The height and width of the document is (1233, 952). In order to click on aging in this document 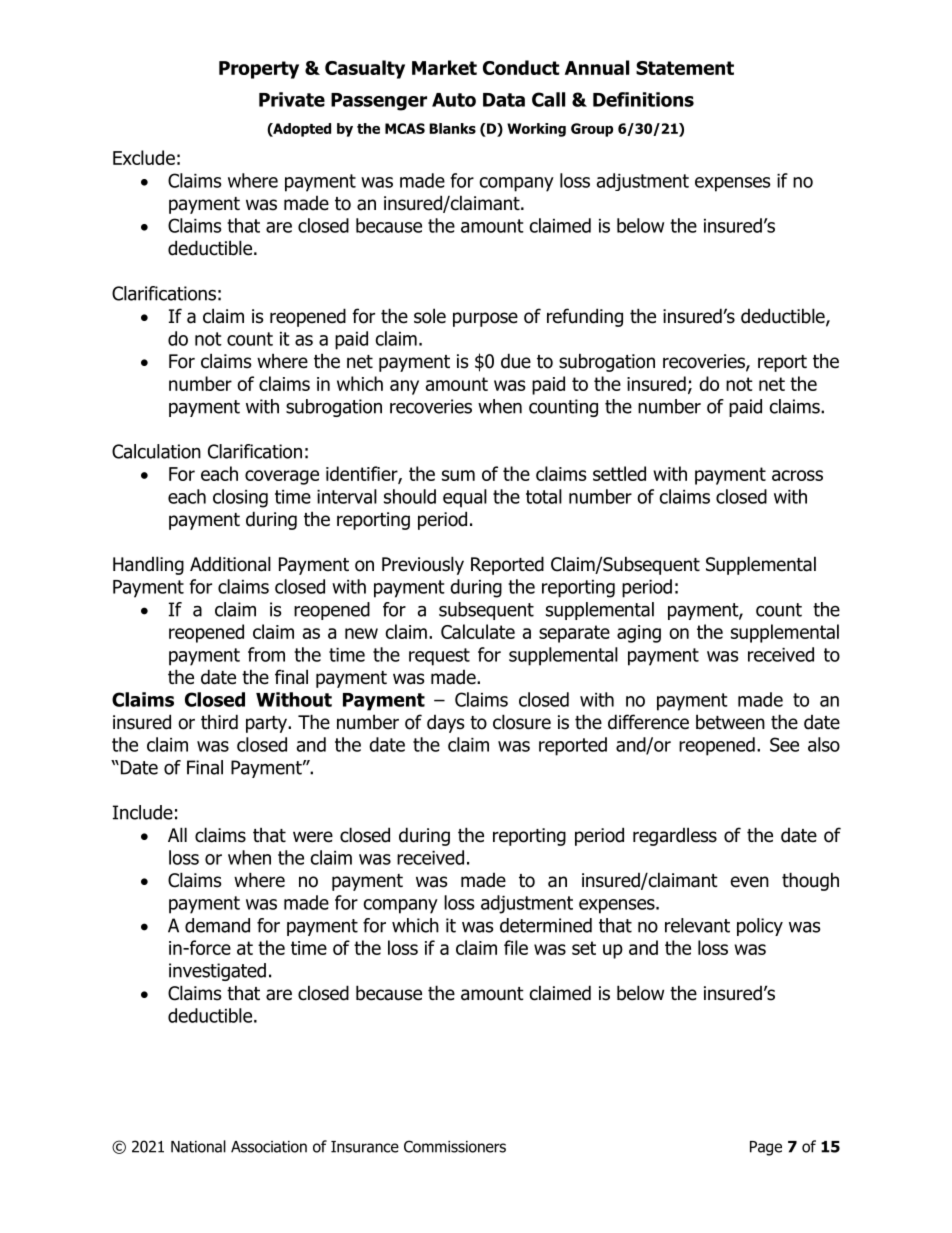, I will do `click(639, 634)`.
